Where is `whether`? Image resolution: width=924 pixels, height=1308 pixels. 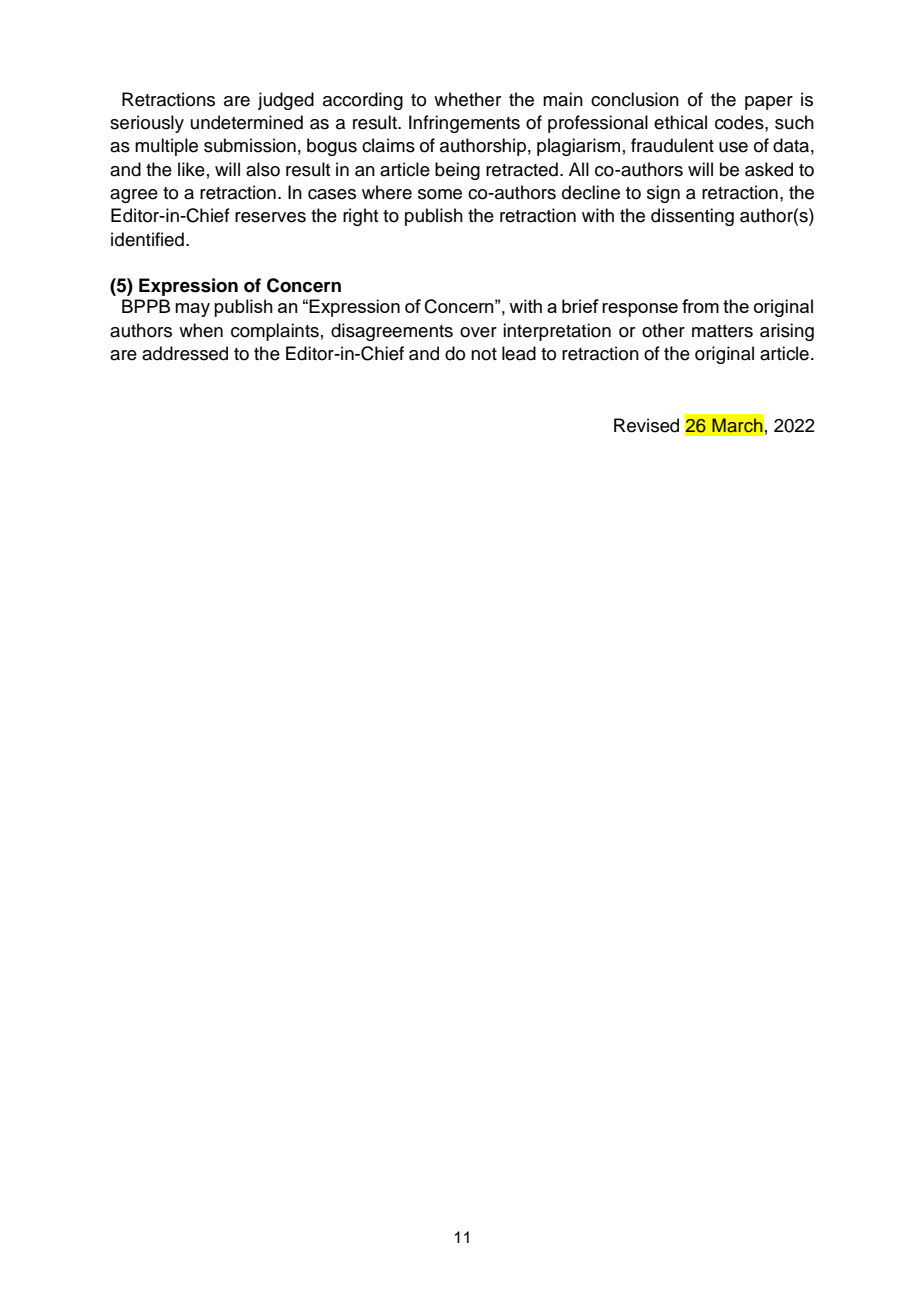 whether is located at coordinates (467, 99).
